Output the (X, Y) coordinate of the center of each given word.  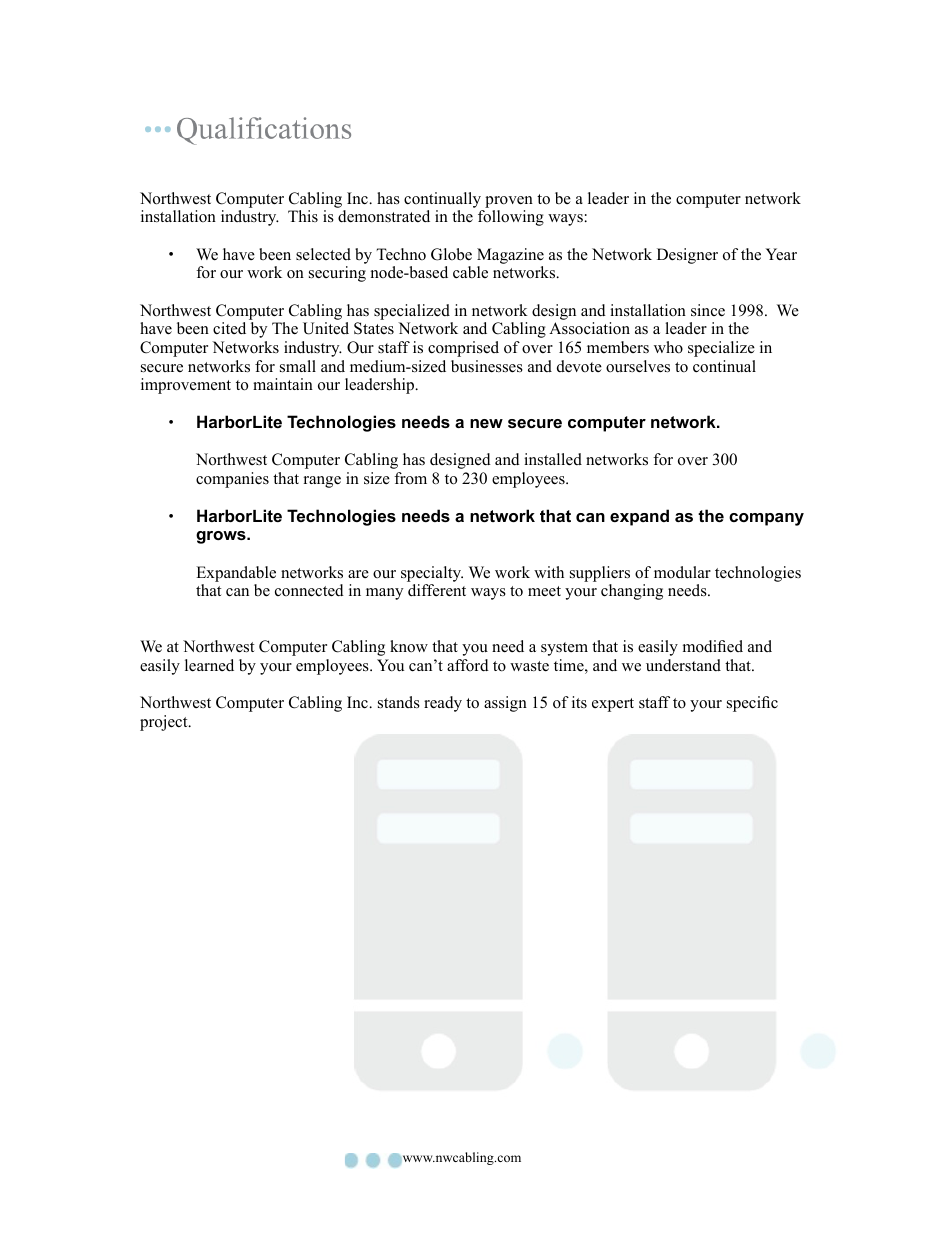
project (165, 723)
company (766, 519)
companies (232, 480)
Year (781, 254)
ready (443, 704)
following (511, 218)
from (410, 478)
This (303, 216)
